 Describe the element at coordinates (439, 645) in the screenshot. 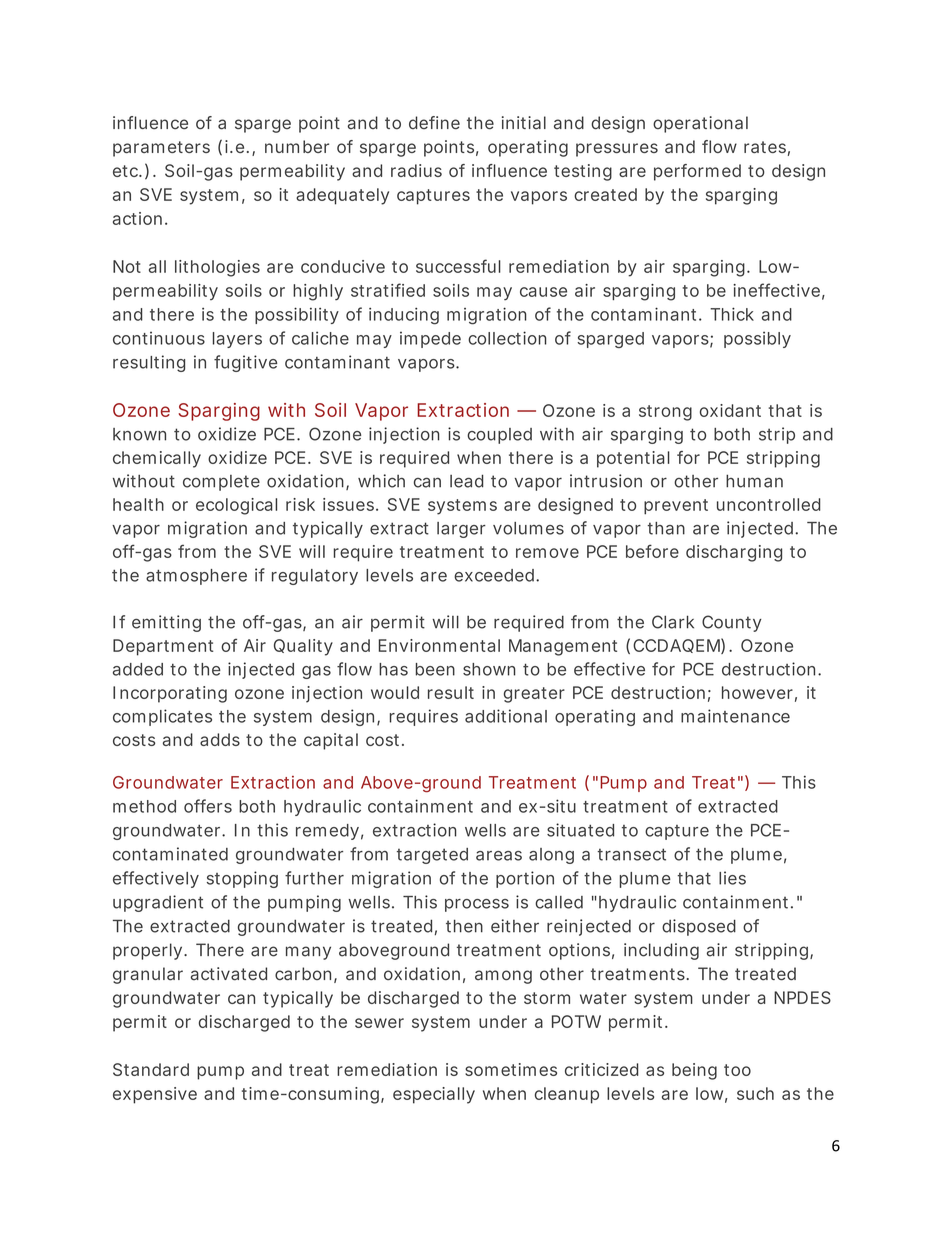

I see `Environmental` at that location.
